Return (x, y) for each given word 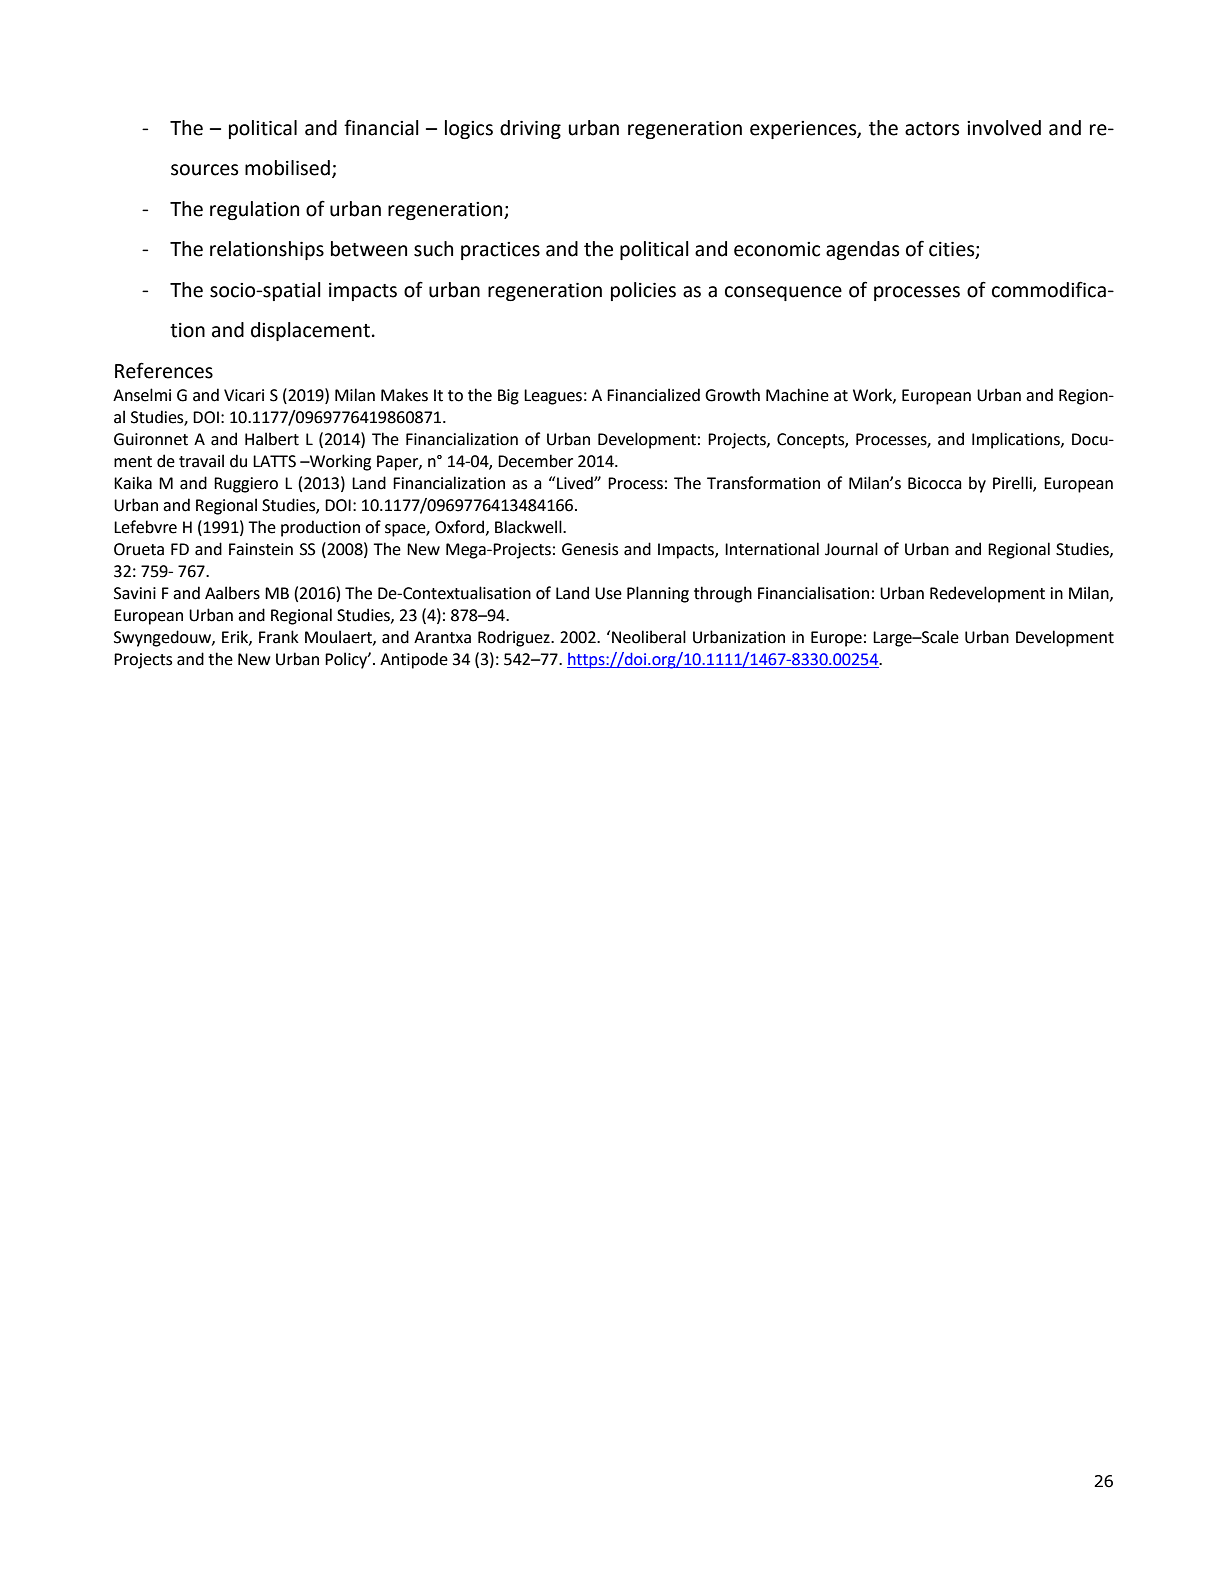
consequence (783, 293)
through (723, 594)
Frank (279, 637)
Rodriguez (515, 638)
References (164, 370)
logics (469, 129)
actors (932, 129)
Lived (576, 483)
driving (530, 129)
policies (643, 291)
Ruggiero (246, 485)
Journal (851, 549)
